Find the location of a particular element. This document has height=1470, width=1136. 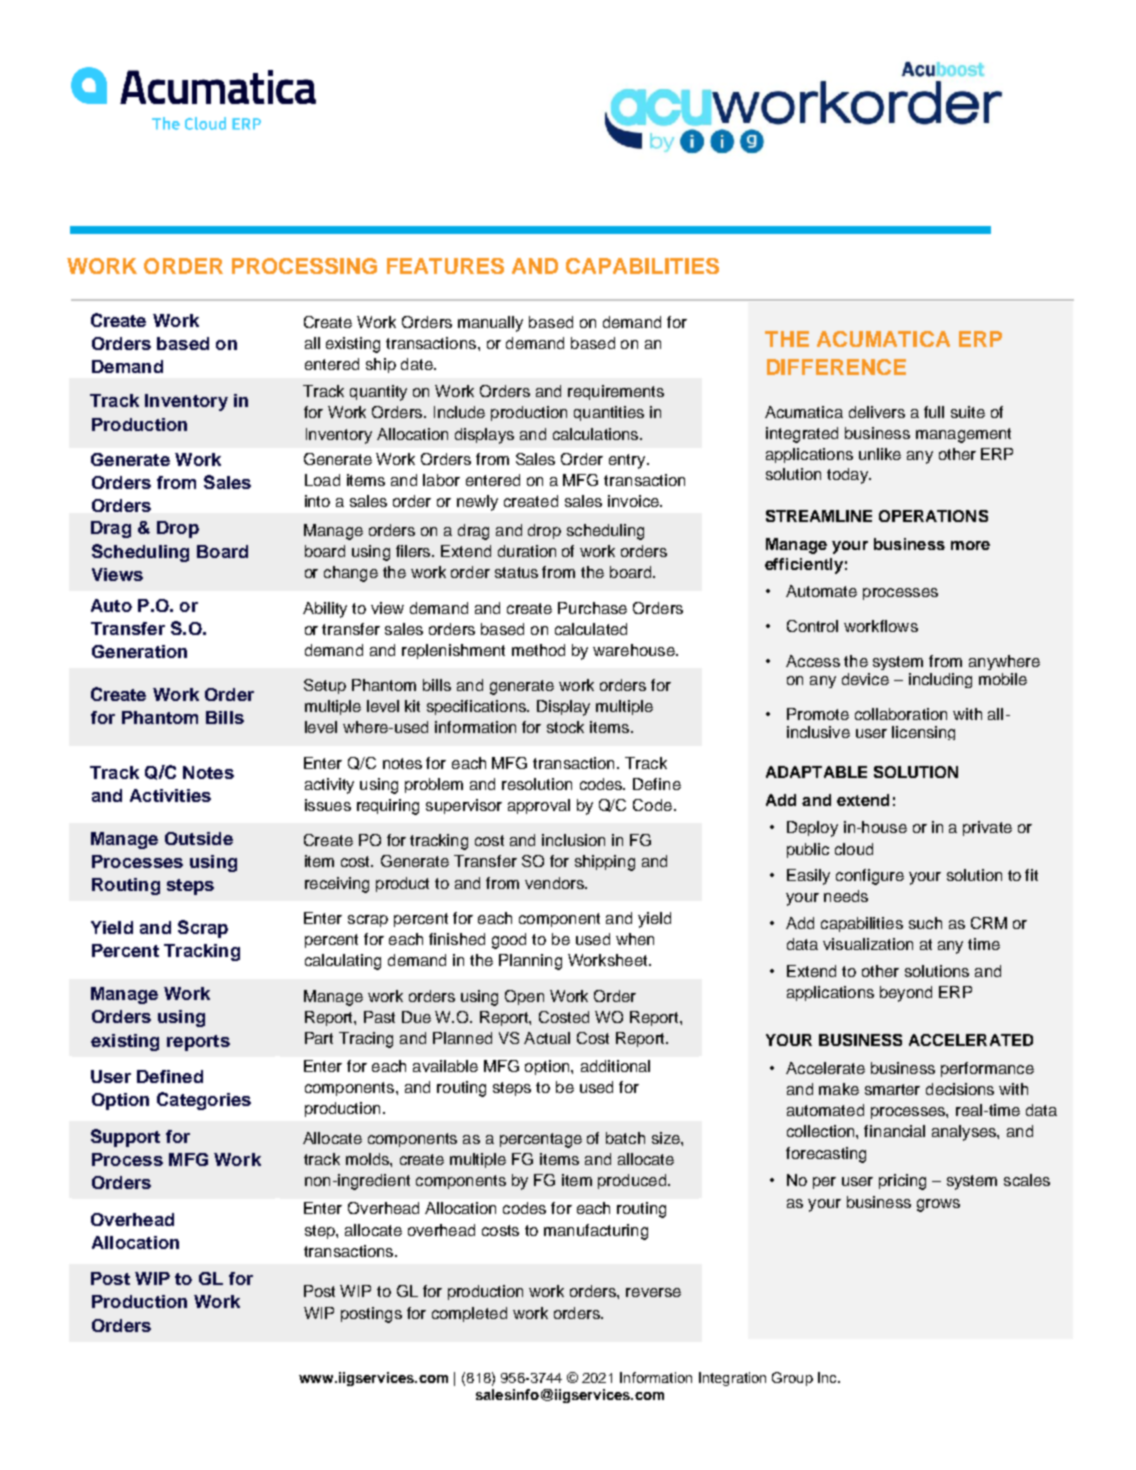

private is located at coordinates (987, 828).
